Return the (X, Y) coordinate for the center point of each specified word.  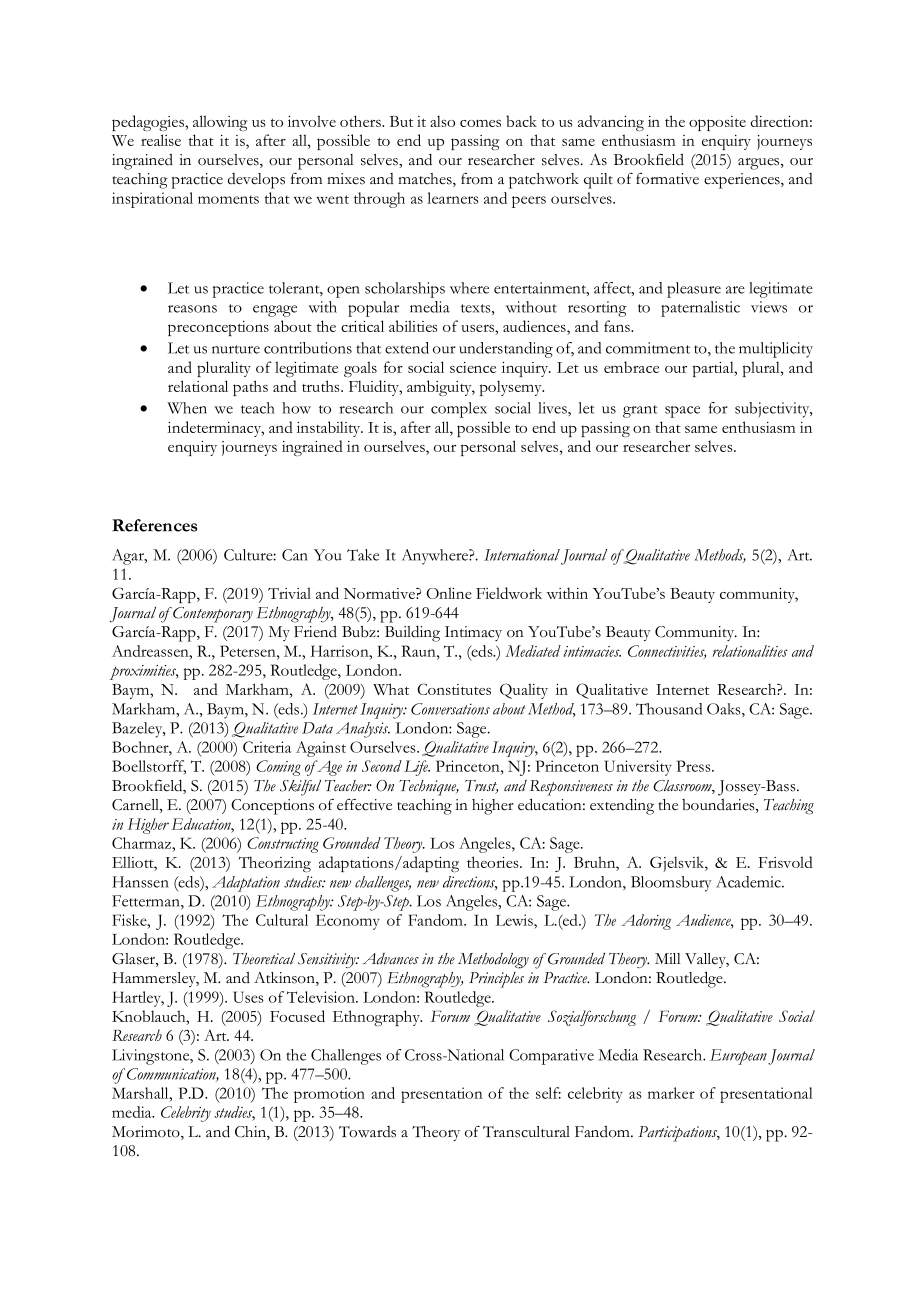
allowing (220, 123)
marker (671, 1093)
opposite (717, 123)
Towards (367, 1132)
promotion (329, 1095)
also (442, 121)
